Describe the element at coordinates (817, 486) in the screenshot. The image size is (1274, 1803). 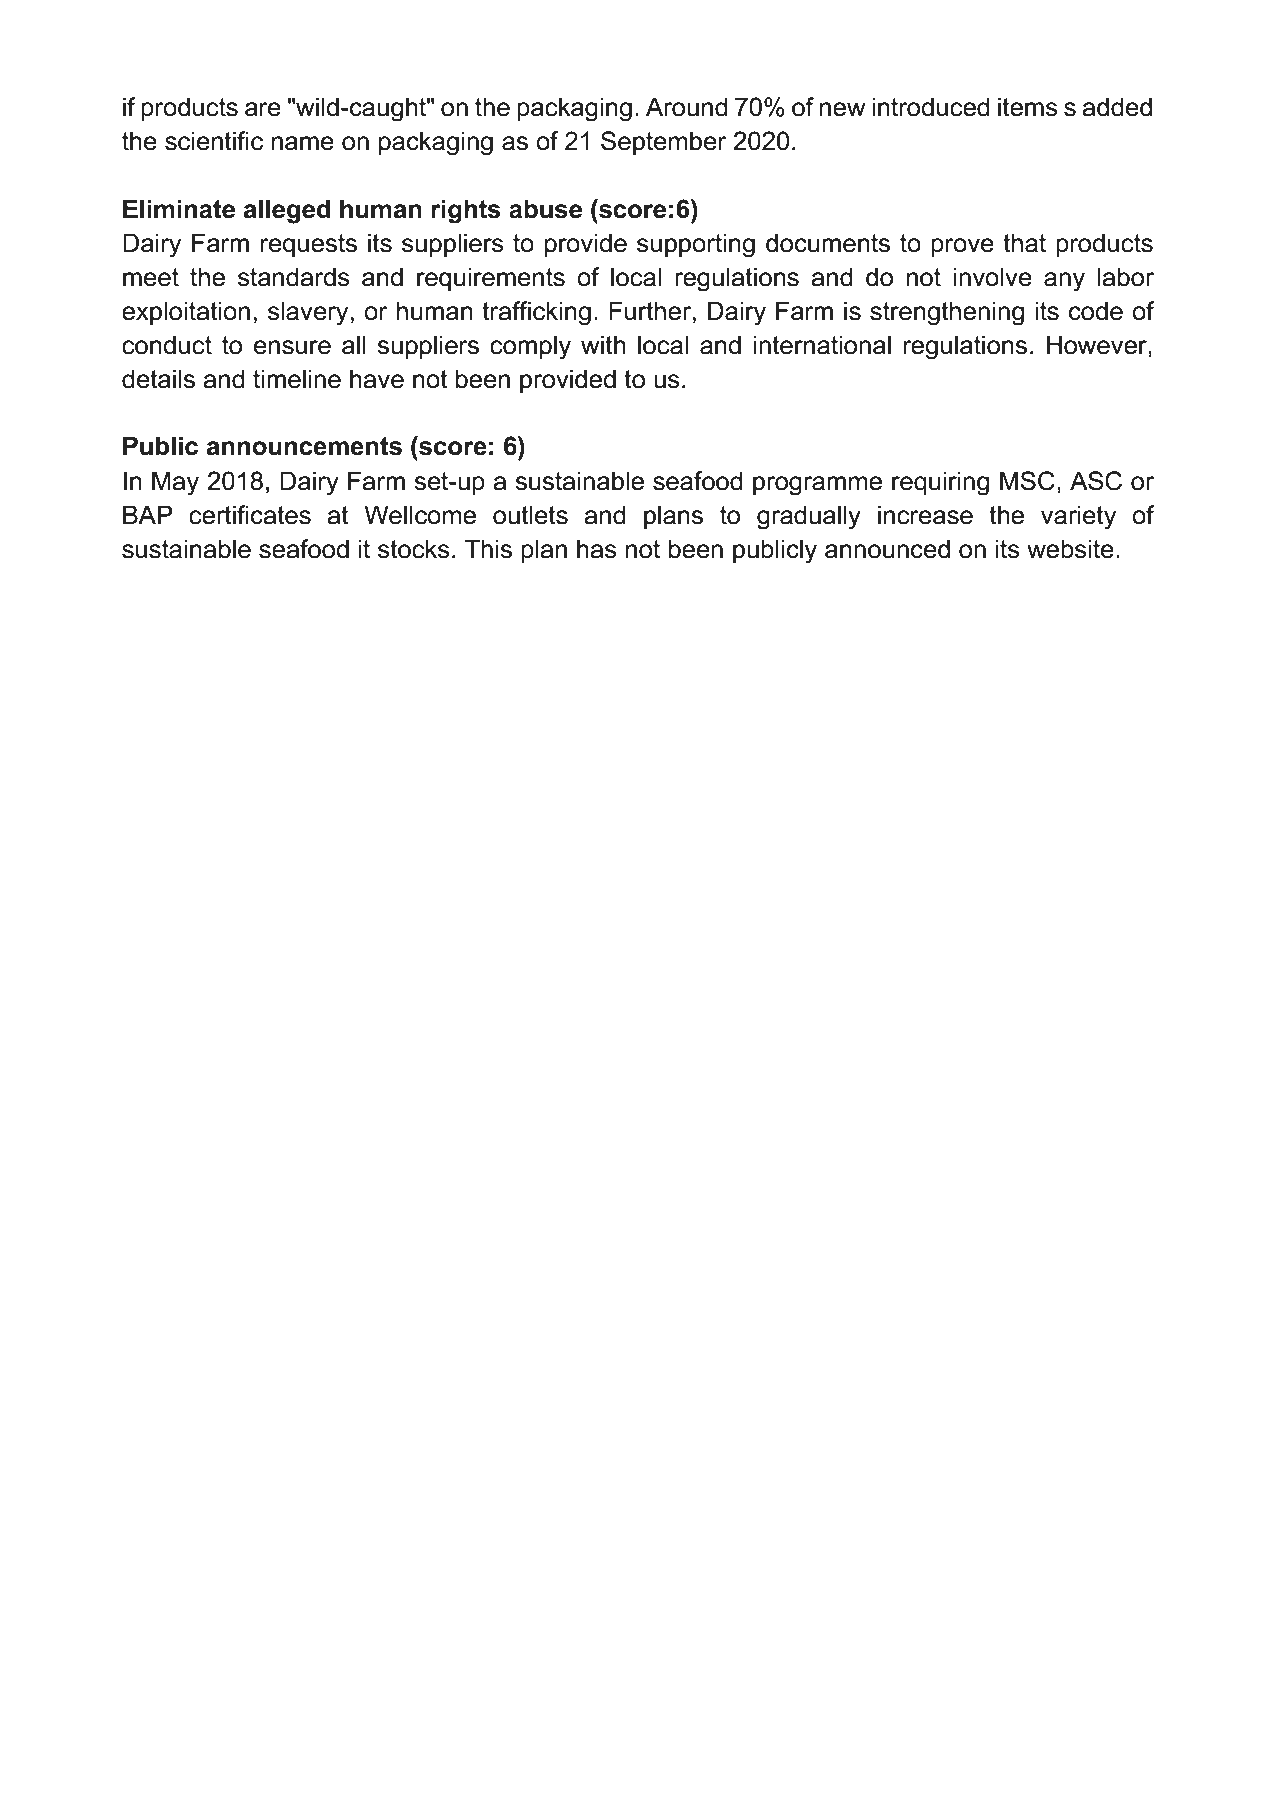
I see `programme` at that location.
